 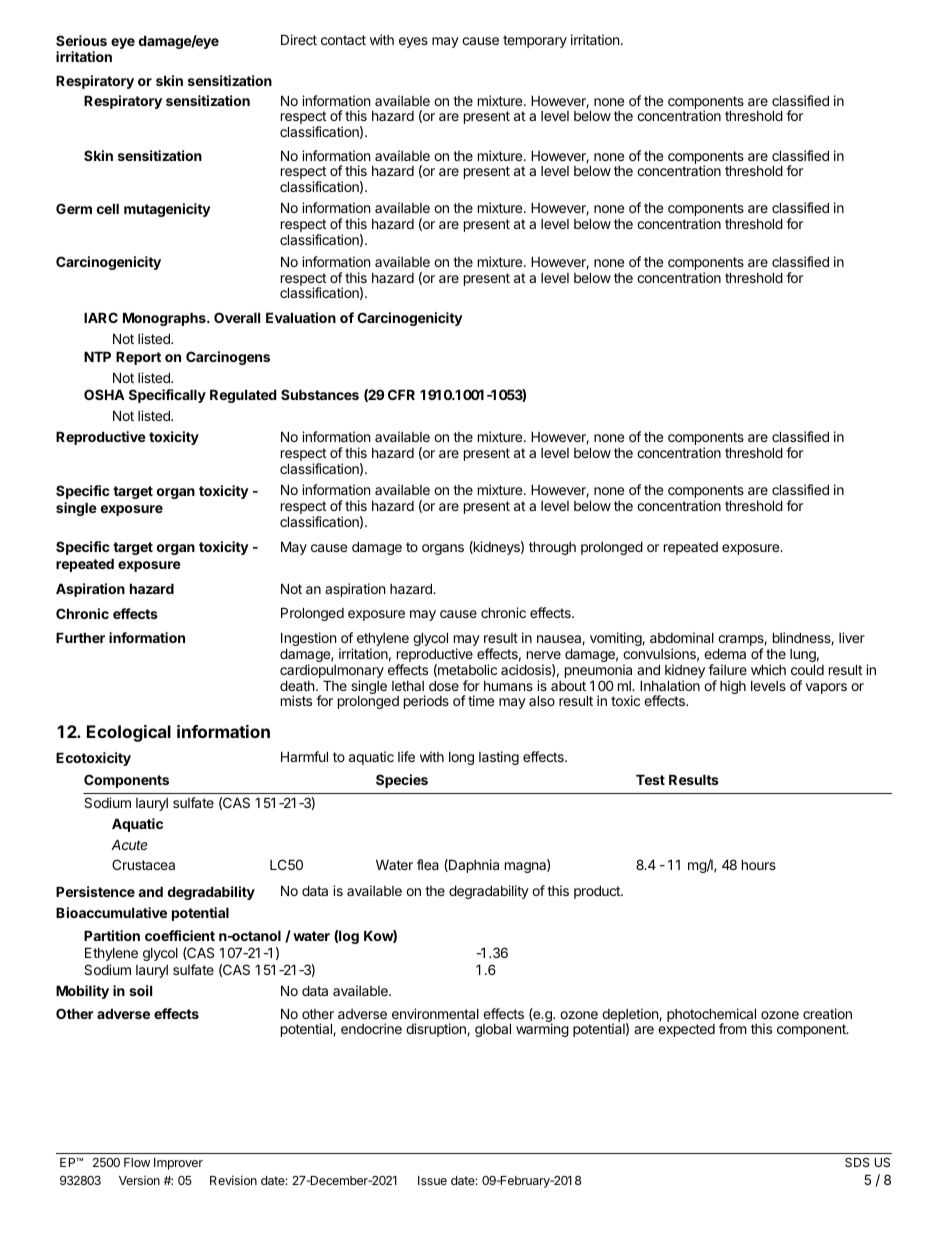 What do you see at coordinates (725, 653) in the screenshot?
I see `edema` at bounding box center [725, 653].
